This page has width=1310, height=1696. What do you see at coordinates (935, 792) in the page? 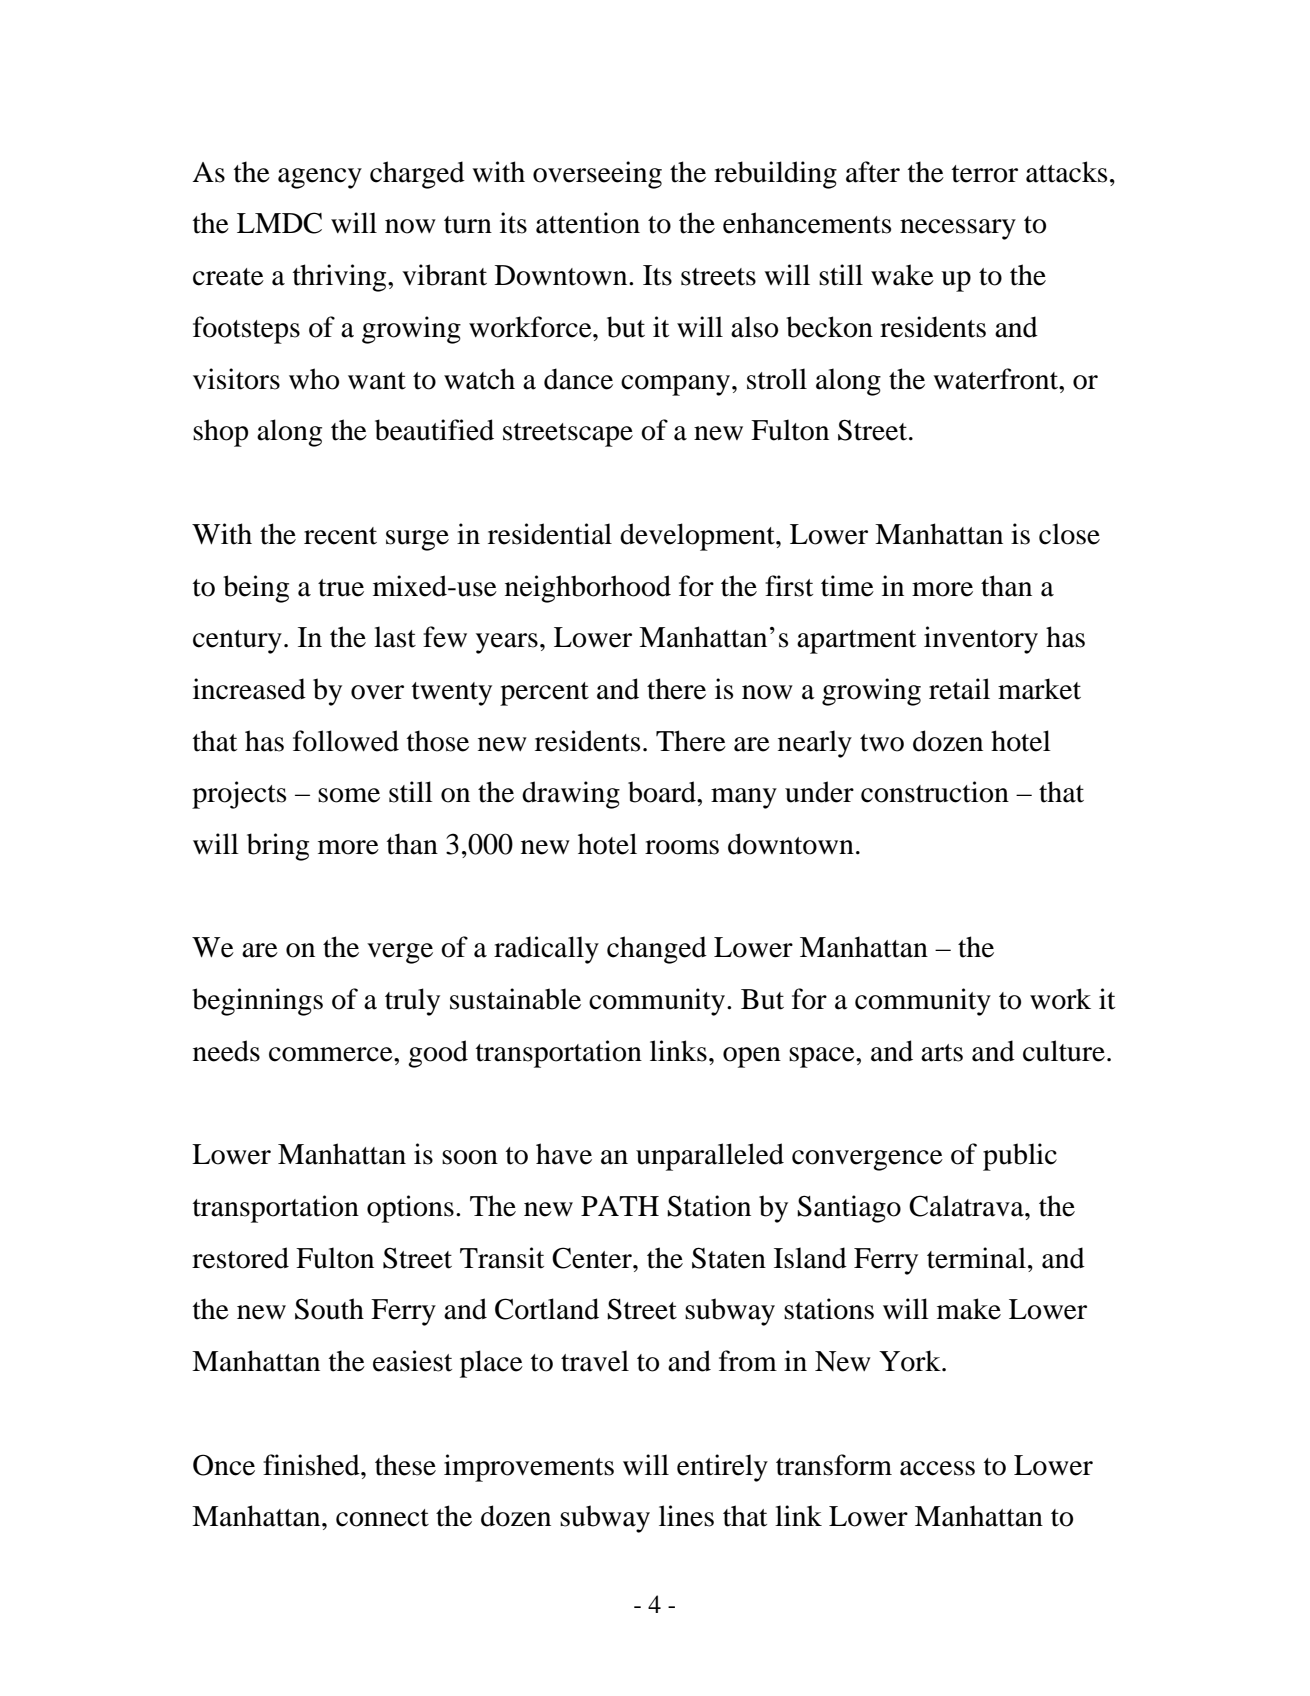
I see `construction` at bounding box center [935, 792].
